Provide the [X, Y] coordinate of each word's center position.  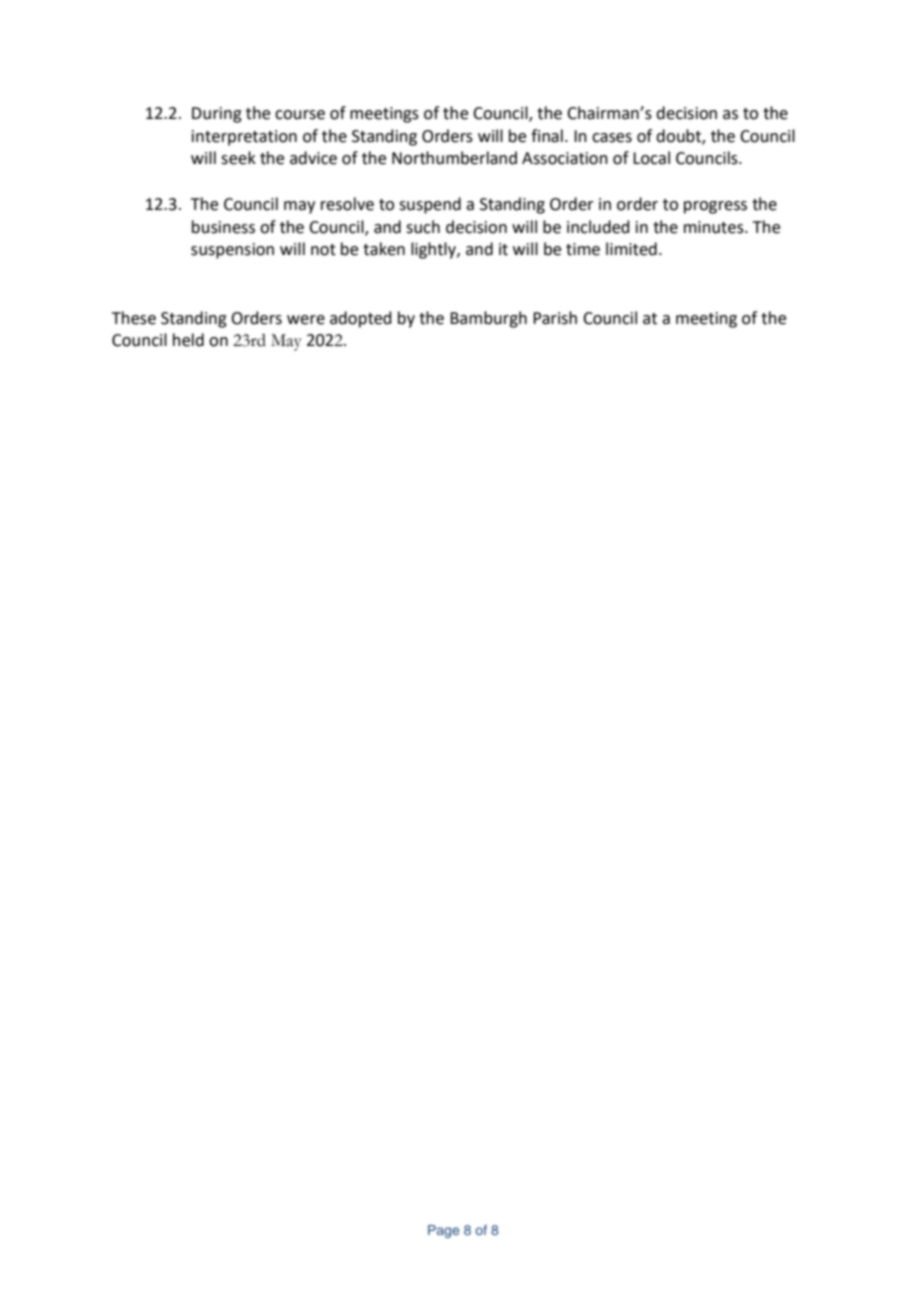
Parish [555, 318]
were [306, 320]
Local [651, 158]
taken [384, 249]
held [188, 340]
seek [238, 158]
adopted [361, 319]
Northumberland [454, 158]
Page [443, 1231]
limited [631, 249]
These [134, 318]
